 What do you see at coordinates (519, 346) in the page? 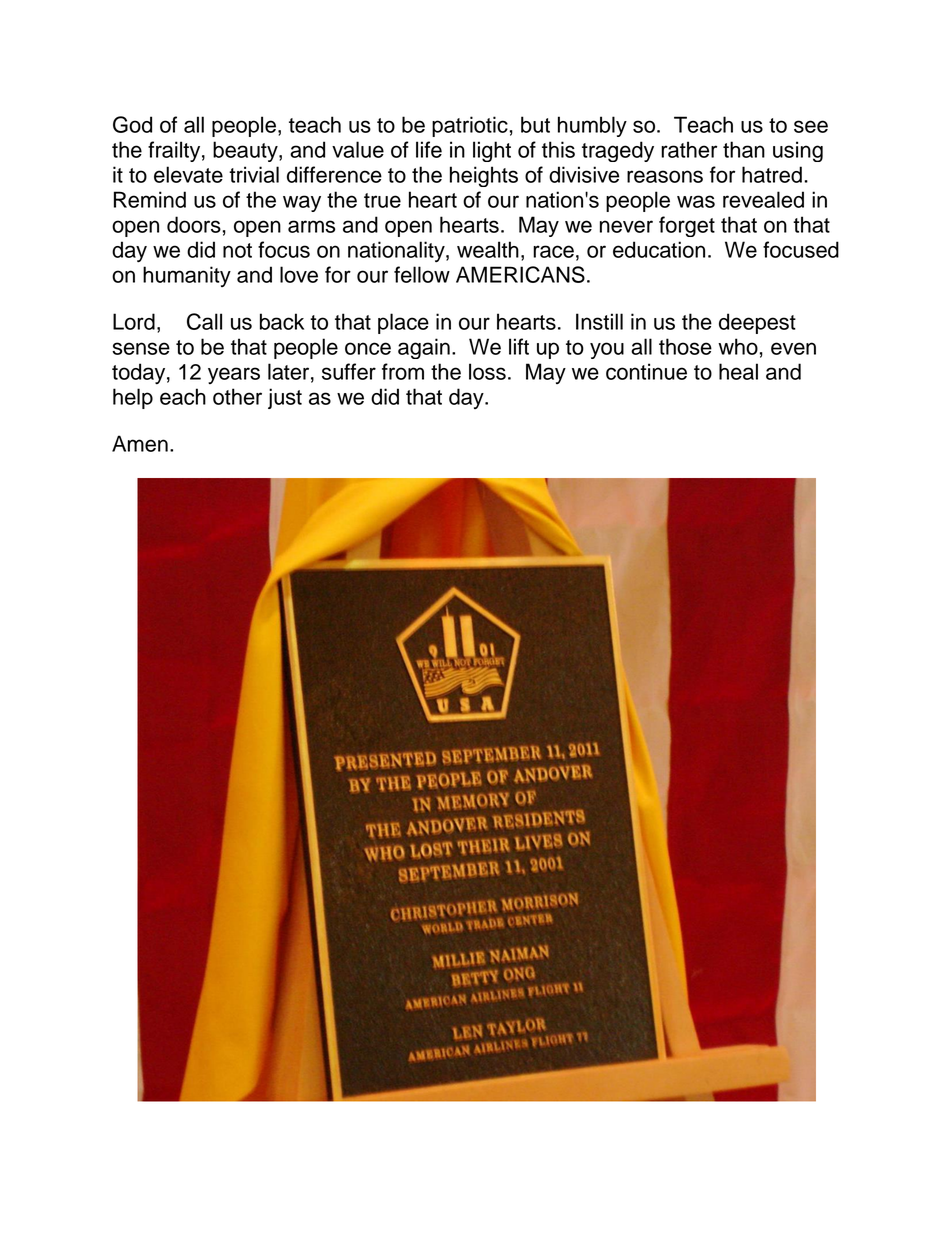
I see `lift` at bounding box center [519, 346].
